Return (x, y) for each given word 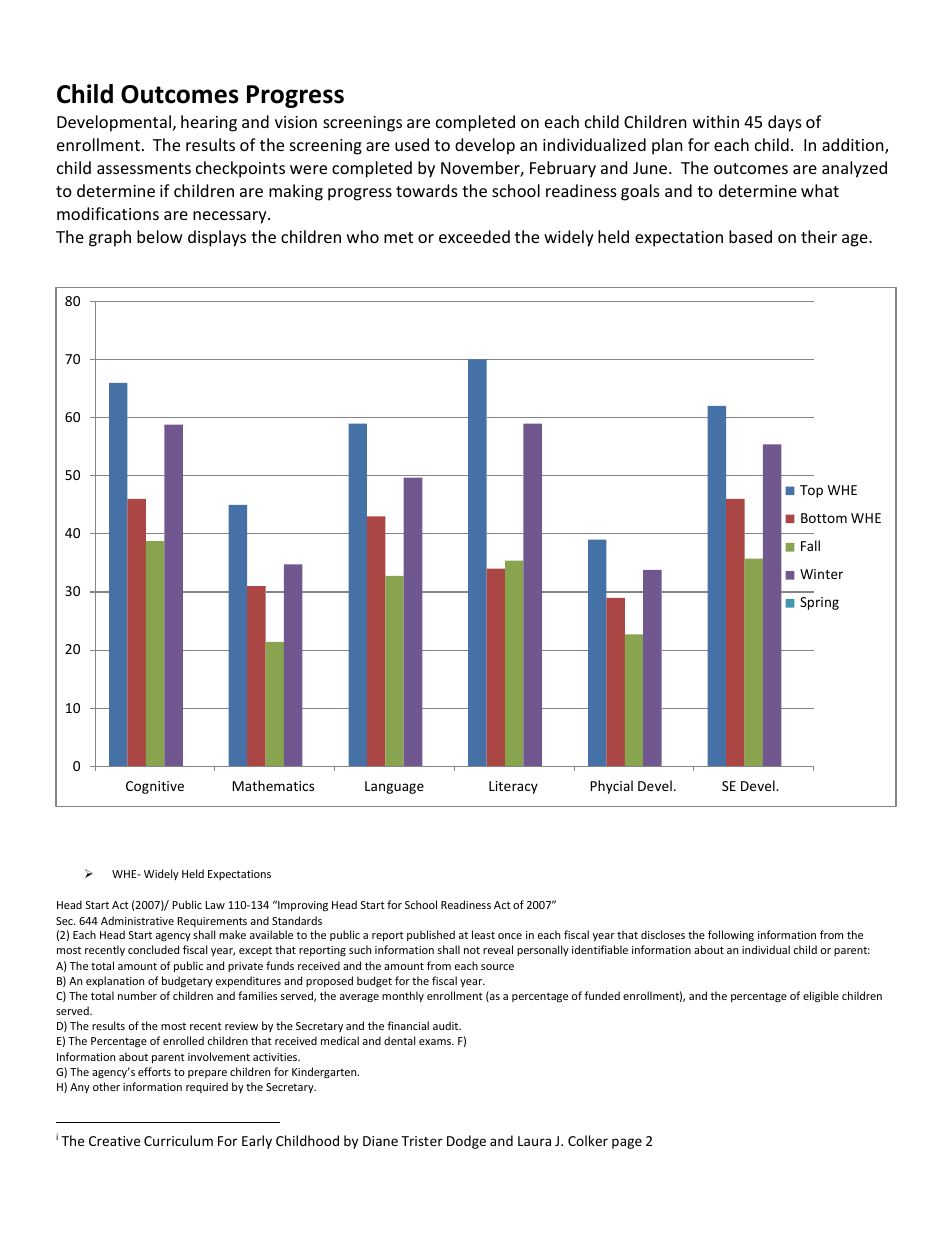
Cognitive (155, 787)
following (731, 935)
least (483, 934)
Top (811, 491)
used (412, 144)
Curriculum (178, 1140)
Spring (819, 603)
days (785, 123)
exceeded (474, 236)
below (160, 236)
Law (215, 905)
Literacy (513, 787)
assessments (144, 168)
